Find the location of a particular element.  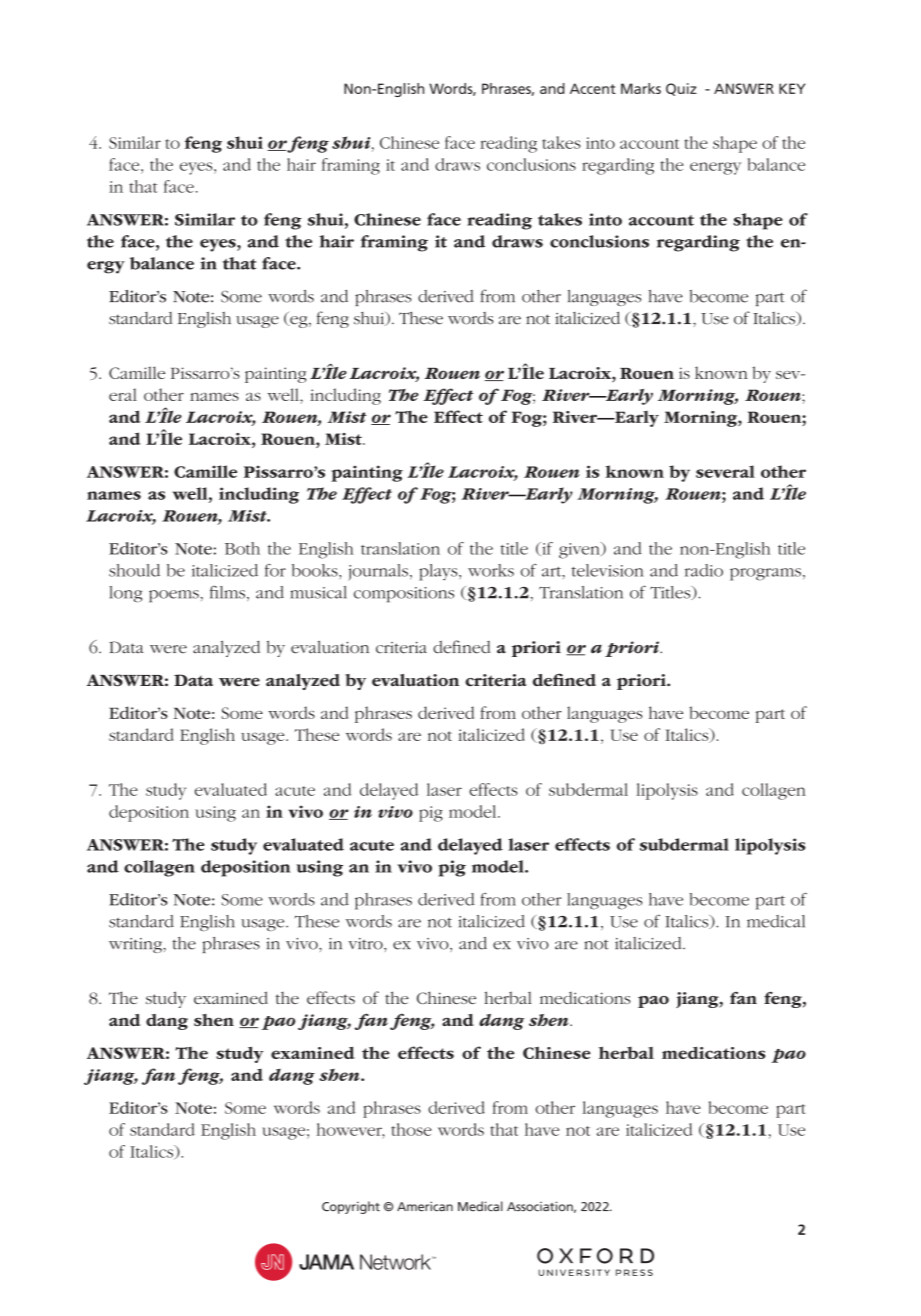

Marks is located at coordinates (641, 88).
